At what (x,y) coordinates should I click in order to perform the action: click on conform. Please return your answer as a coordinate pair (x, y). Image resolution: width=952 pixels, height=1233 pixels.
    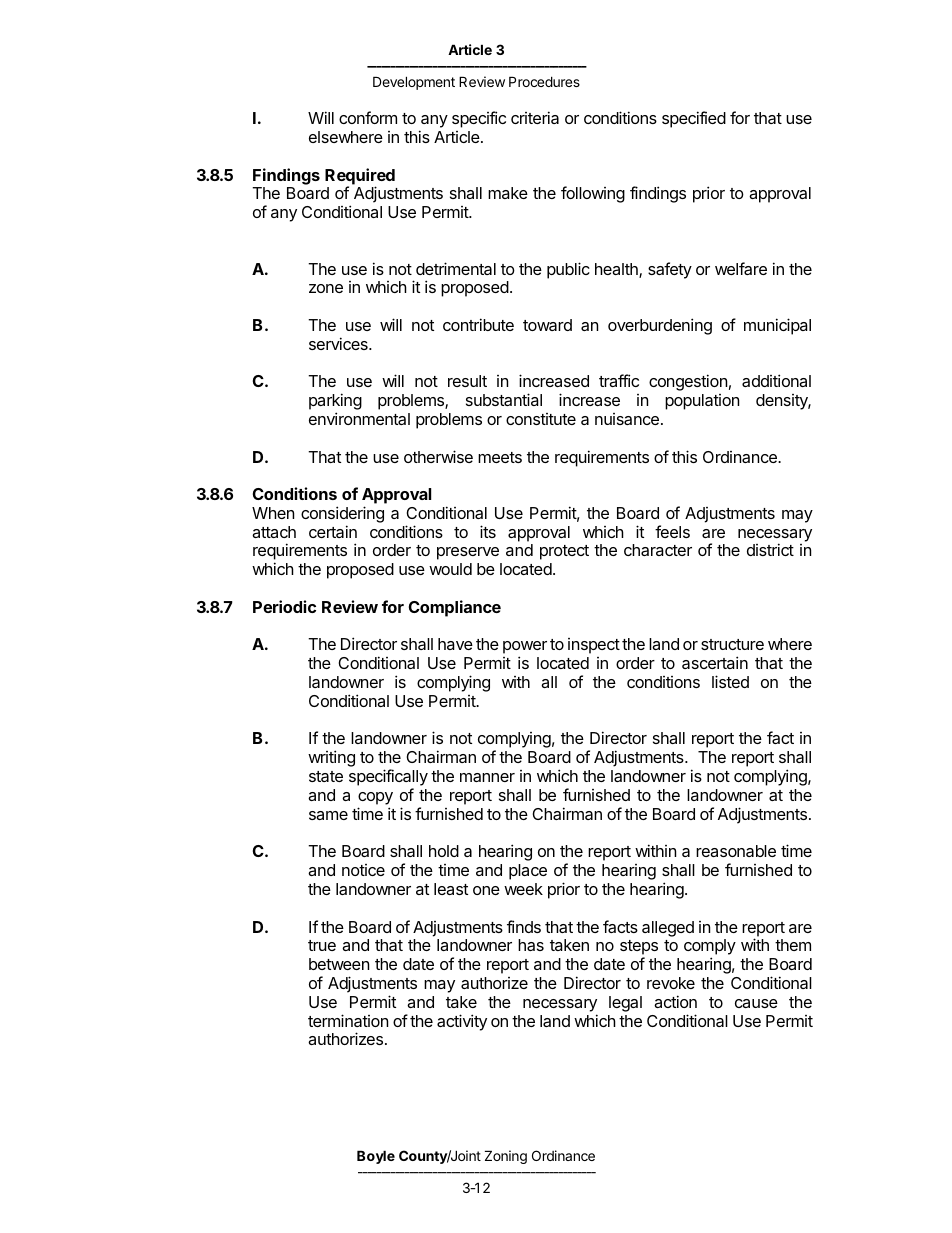
    Looking at the image, I should click on (368, 117).
